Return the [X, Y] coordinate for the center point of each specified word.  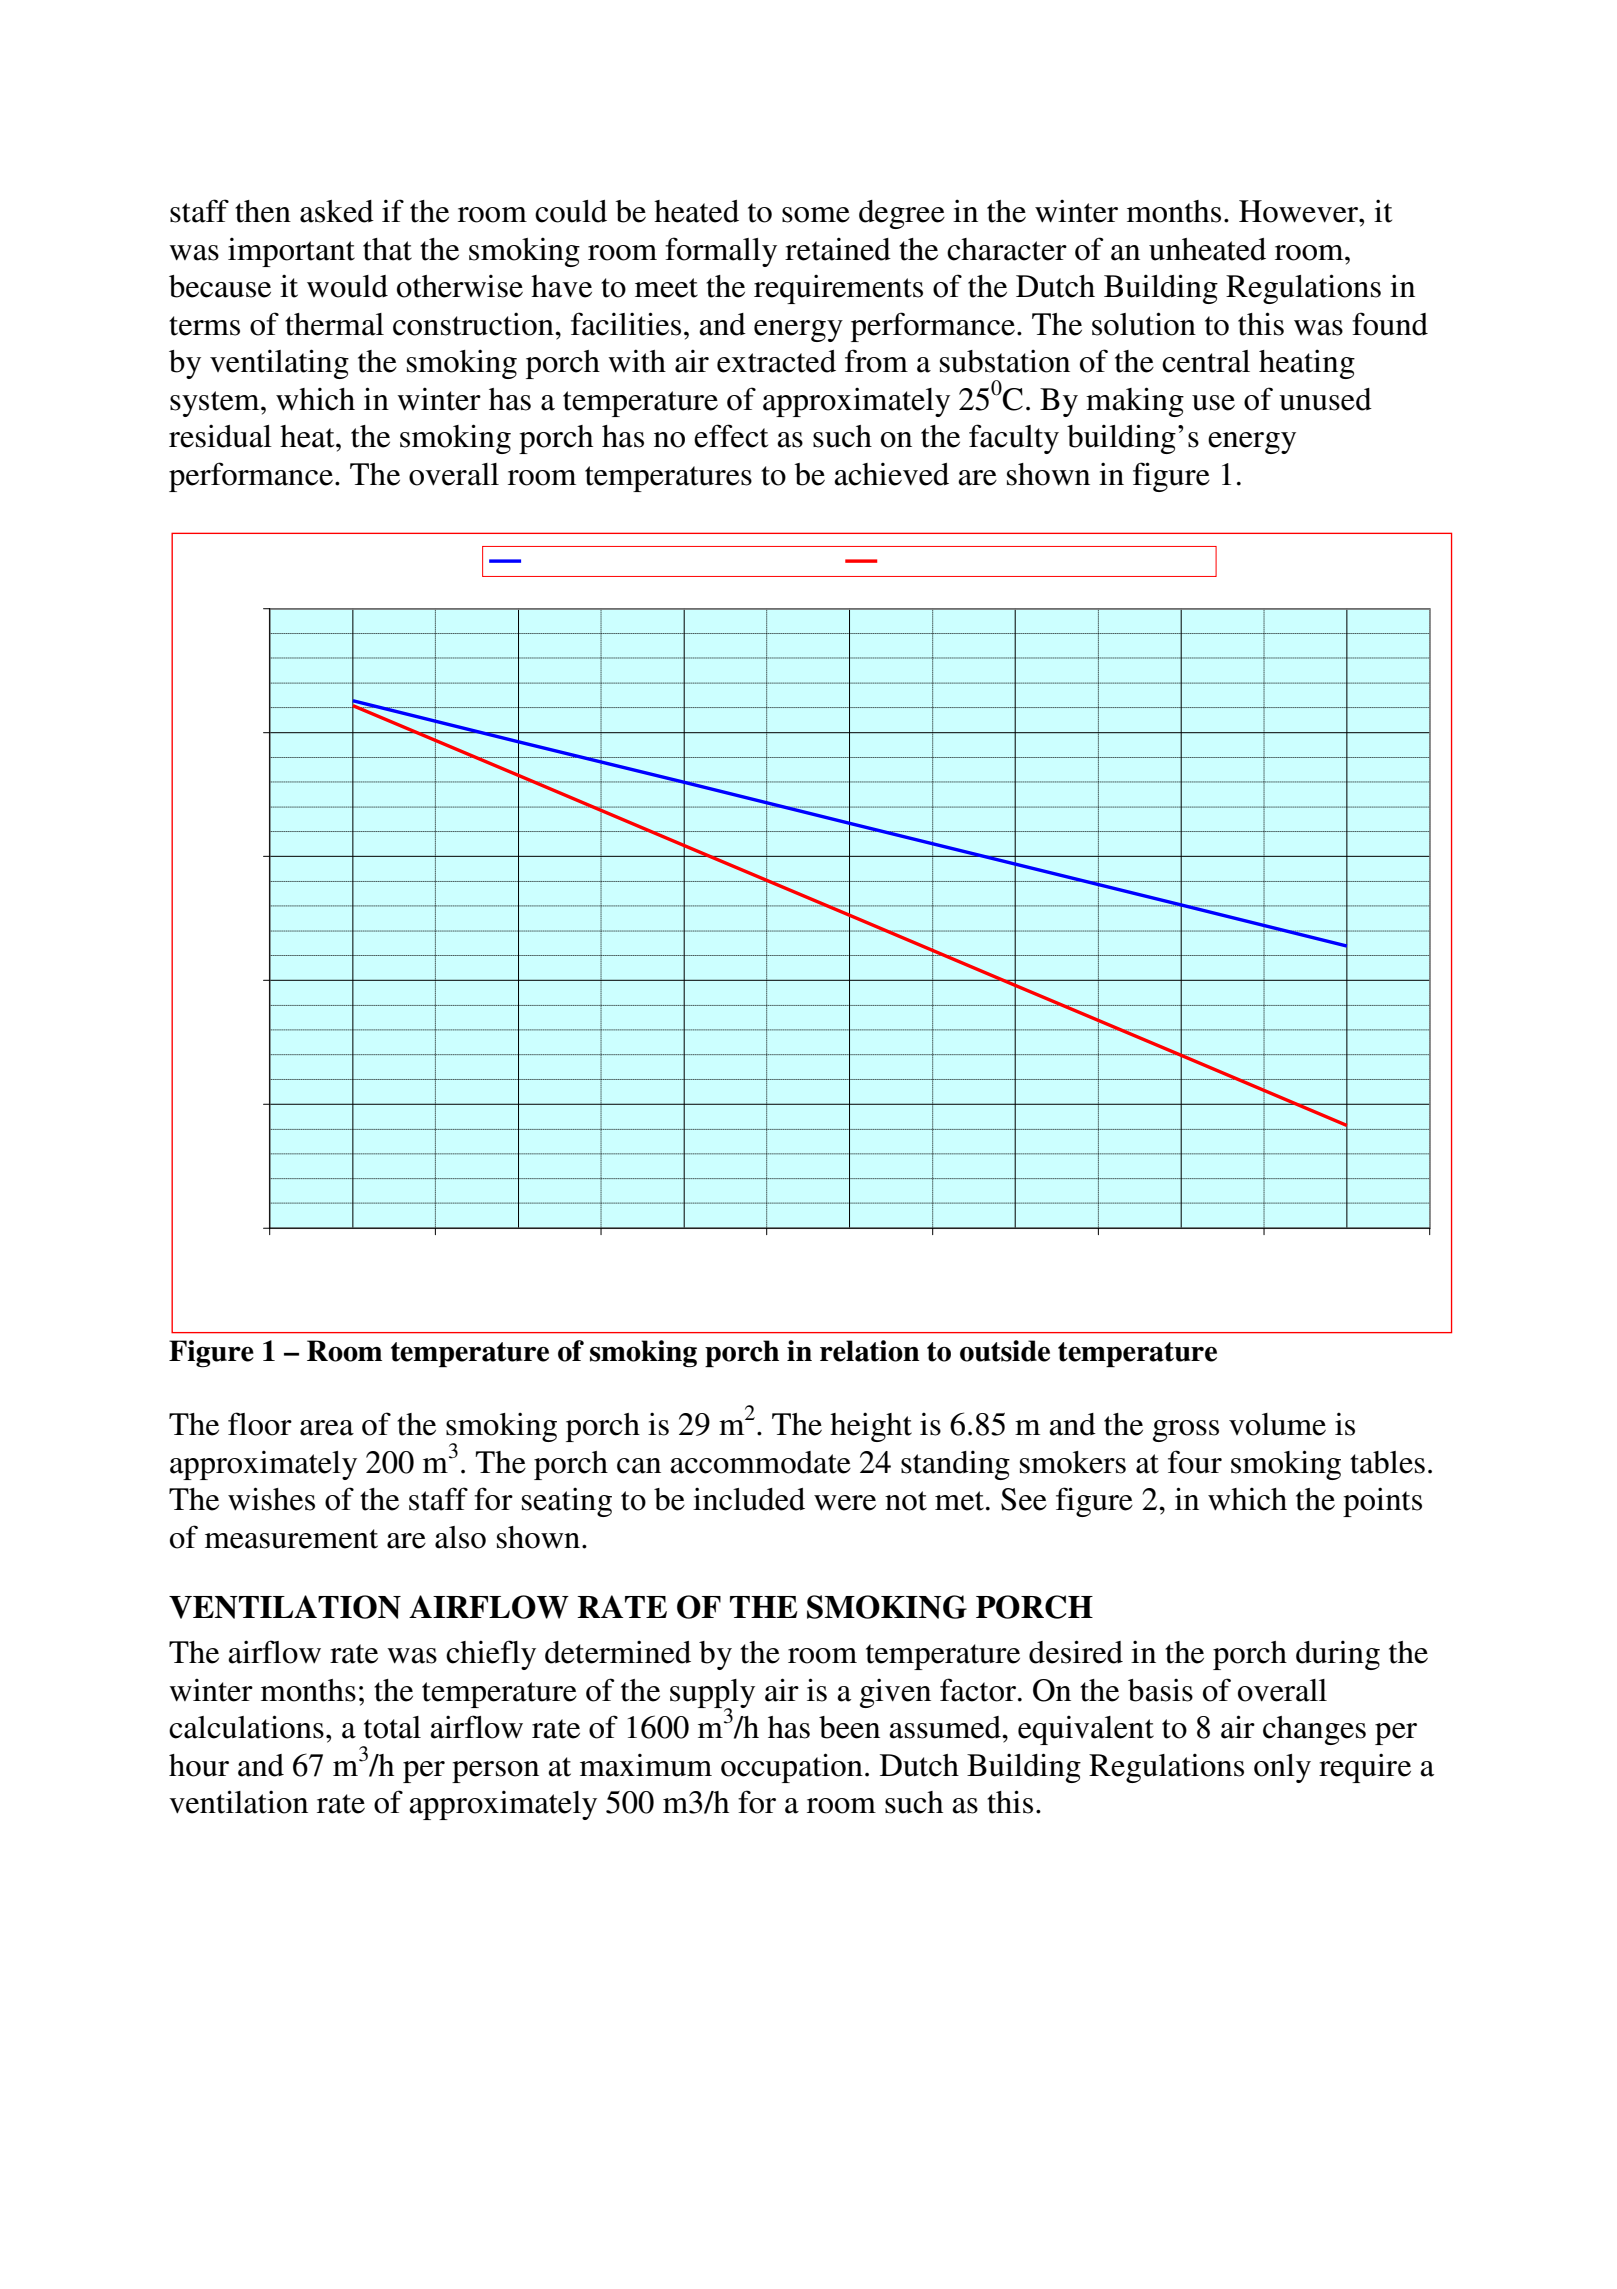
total [392, 1727]
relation [870, 1351]
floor [260, 1424]
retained [838, 249]
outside [1005, 1351]
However [1300, 211]
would [347, 286]
